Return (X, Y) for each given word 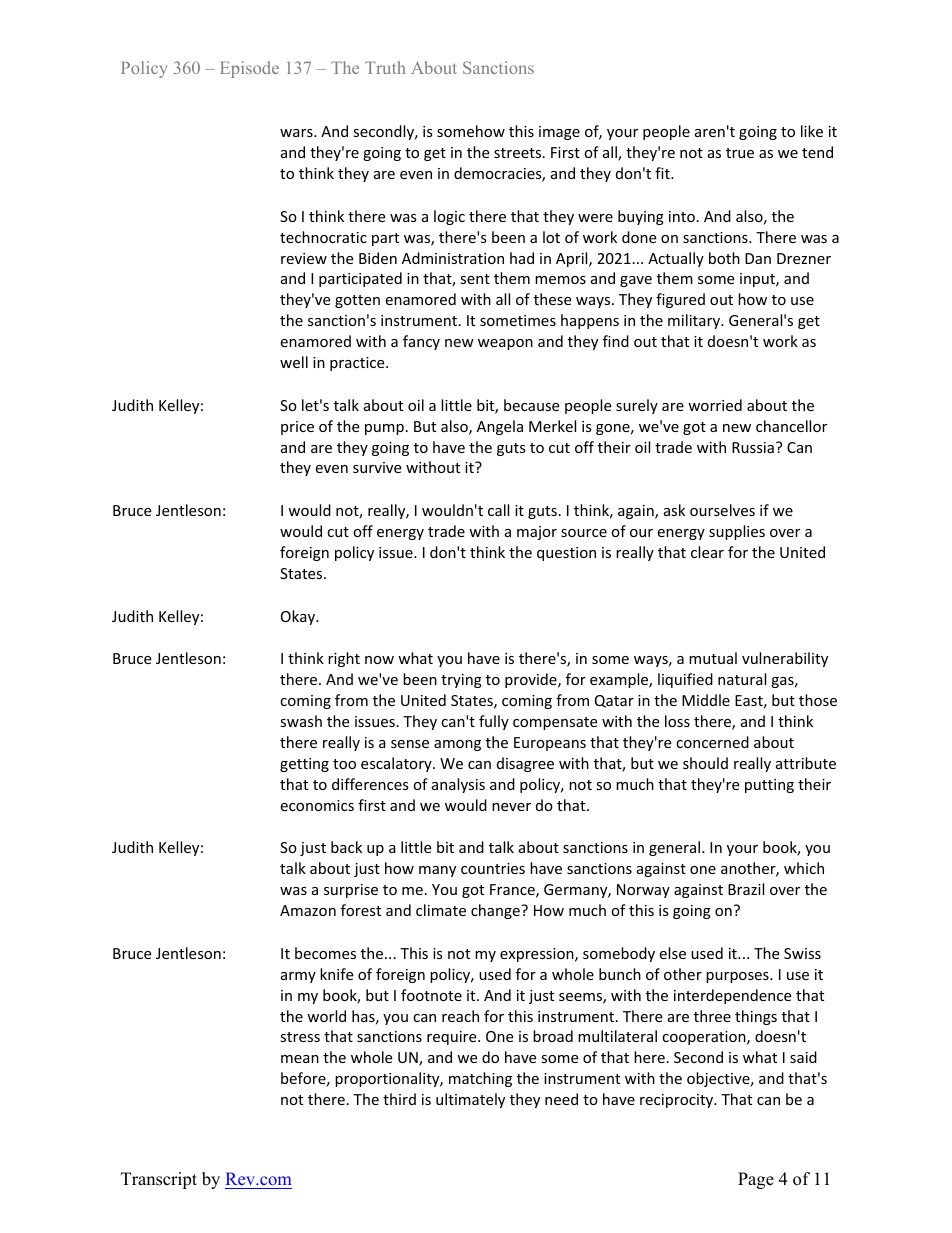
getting (304, 765)
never (511, 807)
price (297, 428)
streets (519, 153)
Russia (753, 447)
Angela (500, 427)
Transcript (159, 1180)
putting (769, 786)
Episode (249, 69)
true (740, 153)
